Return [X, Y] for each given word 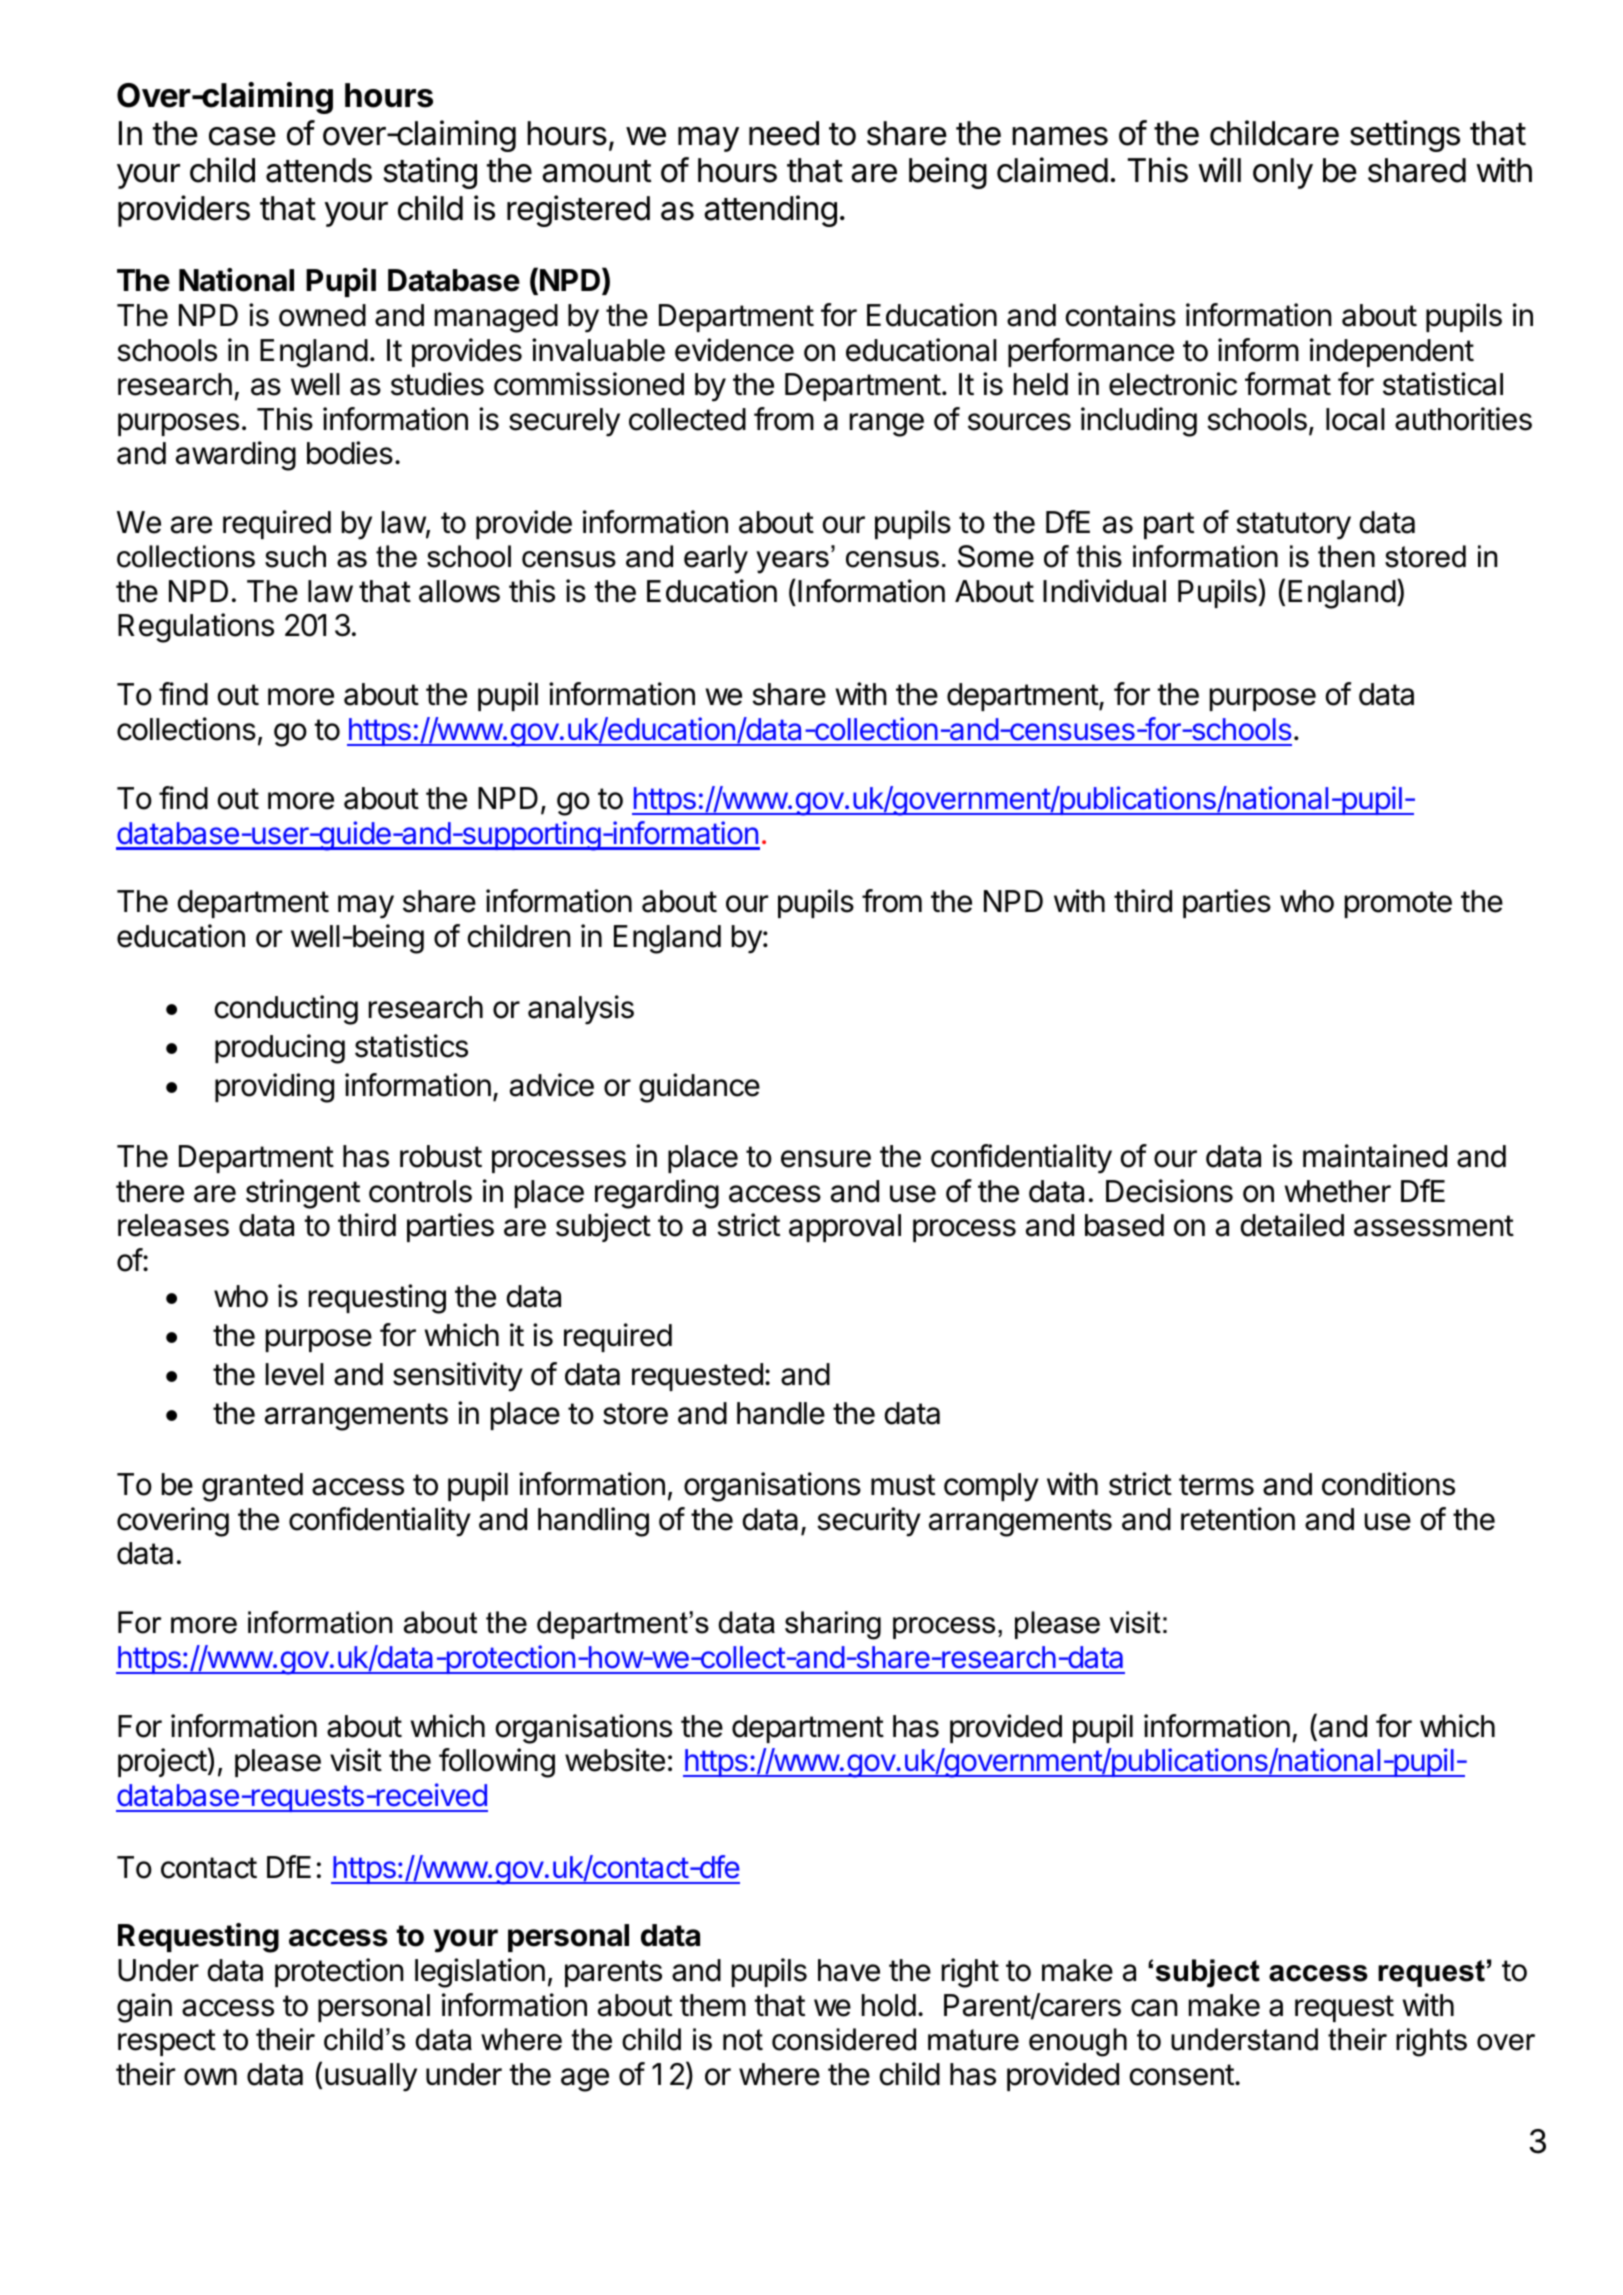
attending [770, 211]
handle [781, 1413]
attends [319, 170]
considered [844, 2039]
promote [1398, 904]
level [295, 1374]
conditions [1388, 1484]
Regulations [196, 628]
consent [1182, 2075]
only [1283, 173]
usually [371, 2077]
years [792, 562]
